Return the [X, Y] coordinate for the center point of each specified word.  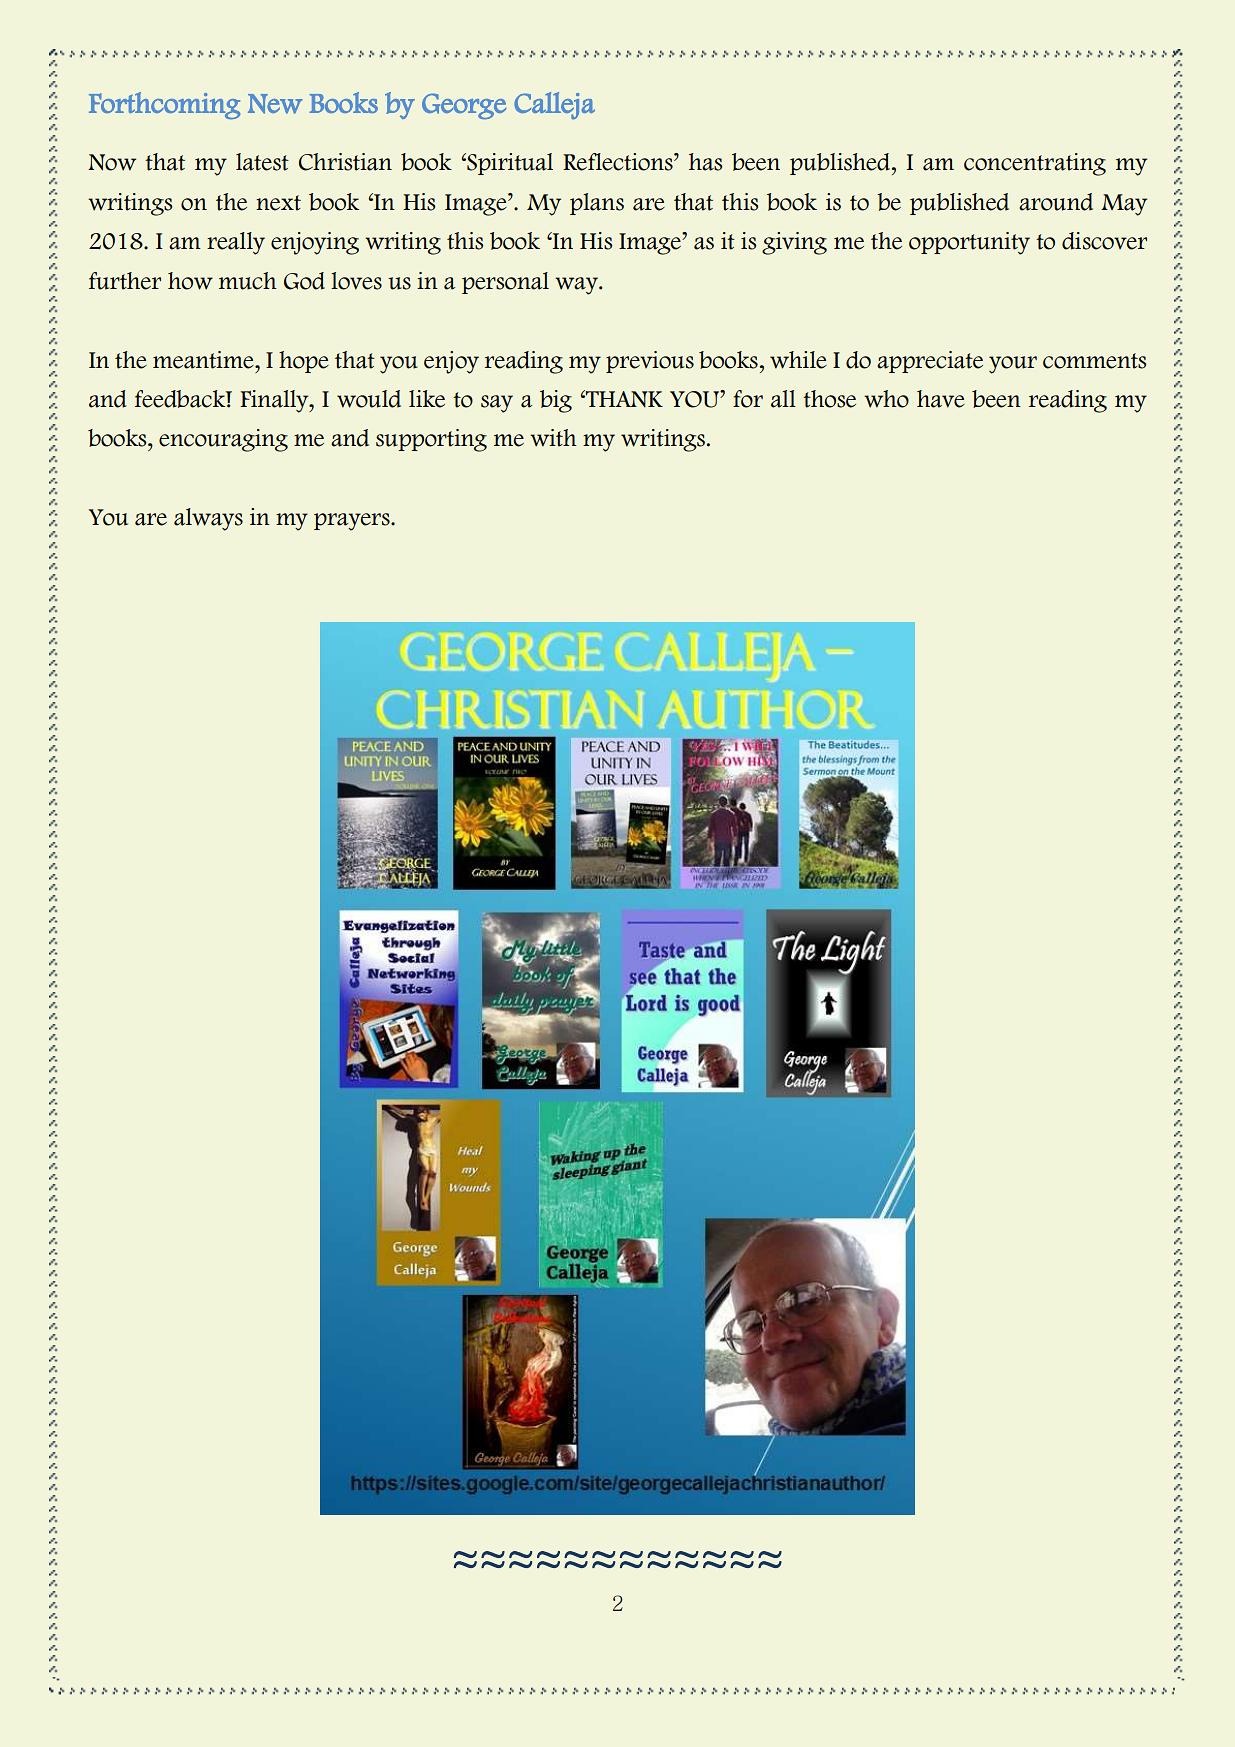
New [275, 104]
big [556, 401]
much [248, 281]
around [1056, 202]
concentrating [1035, 164]
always [208, 519]
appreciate [930, 362]
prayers [353, 522]
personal [505, 283]
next [278, 203]
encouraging [223, 440]
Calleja [554, 105]
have [941, 399]
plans [597, 204]
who [886, 399]
